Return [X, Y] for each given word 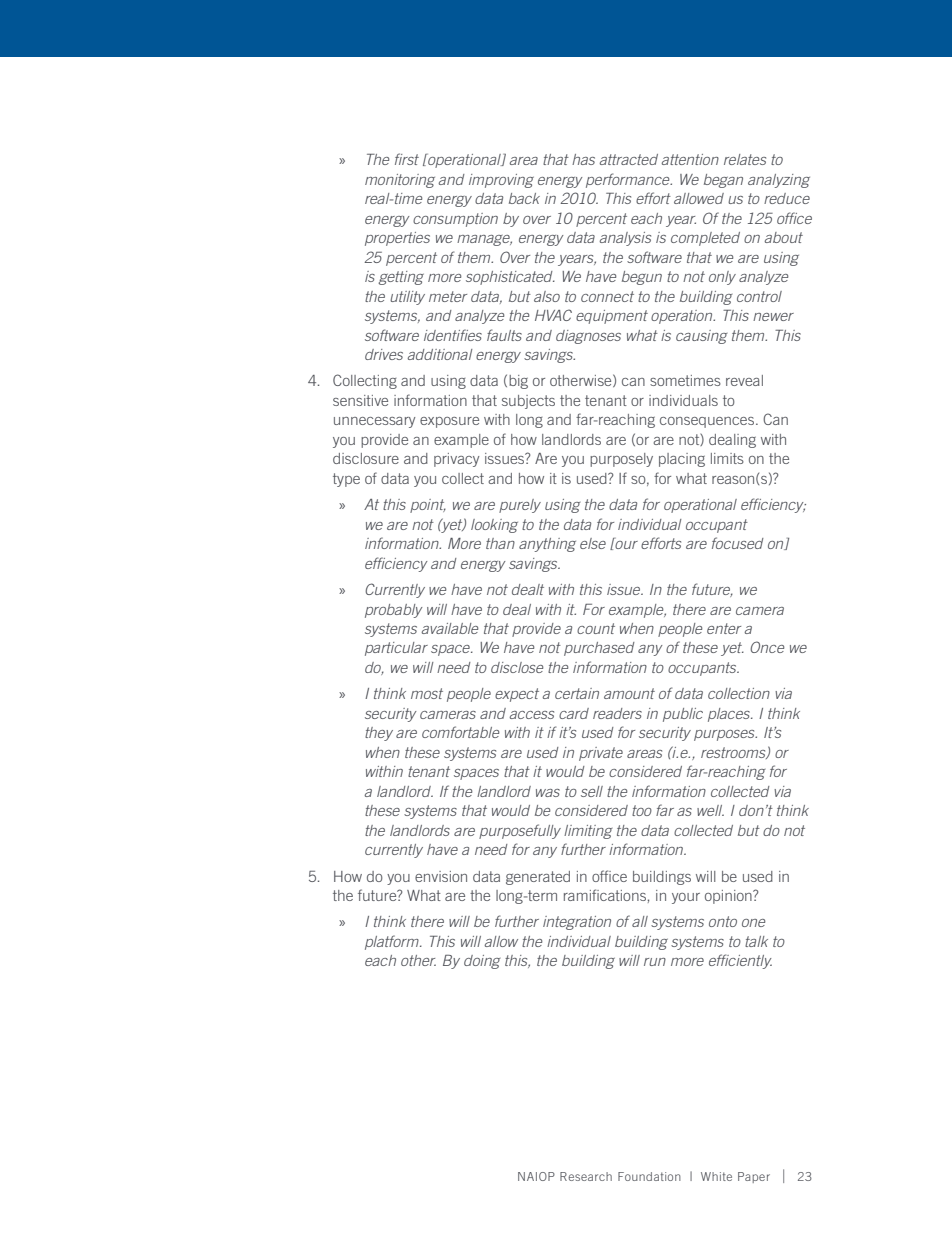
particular [396, 649]
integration [577, 923]
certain [577, 693]
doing [482, 962]
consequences [708, 422]
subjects [528, 402]
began [723, 181]
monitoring [400, 181]
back [524, 198]
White [716, 1176]
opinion [729, 897]
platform [393, 942]
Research [586, 1176]
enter [724, 628]
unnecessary [374, 422]
